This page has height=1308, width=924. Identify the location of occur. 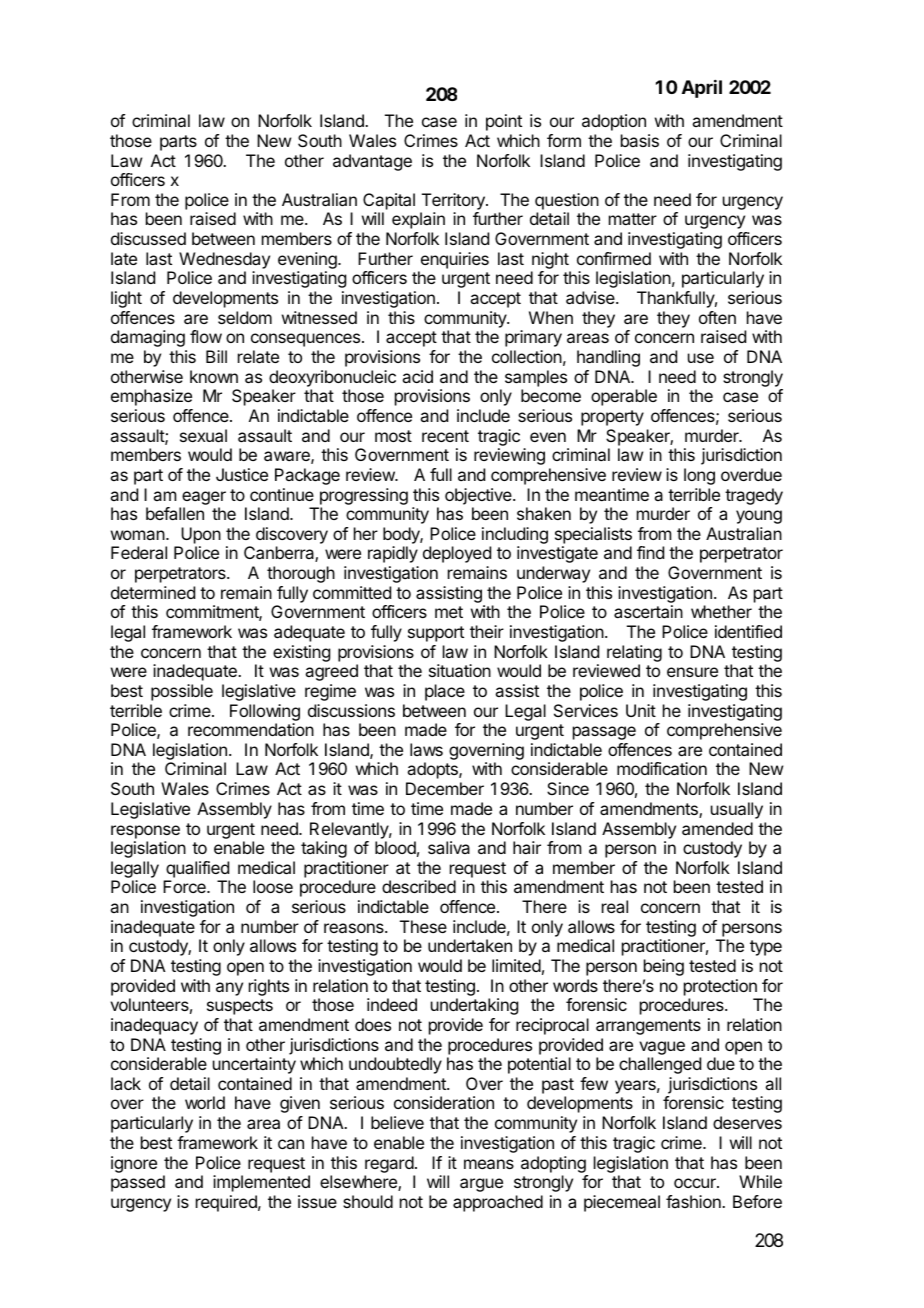
(696, 1183).
